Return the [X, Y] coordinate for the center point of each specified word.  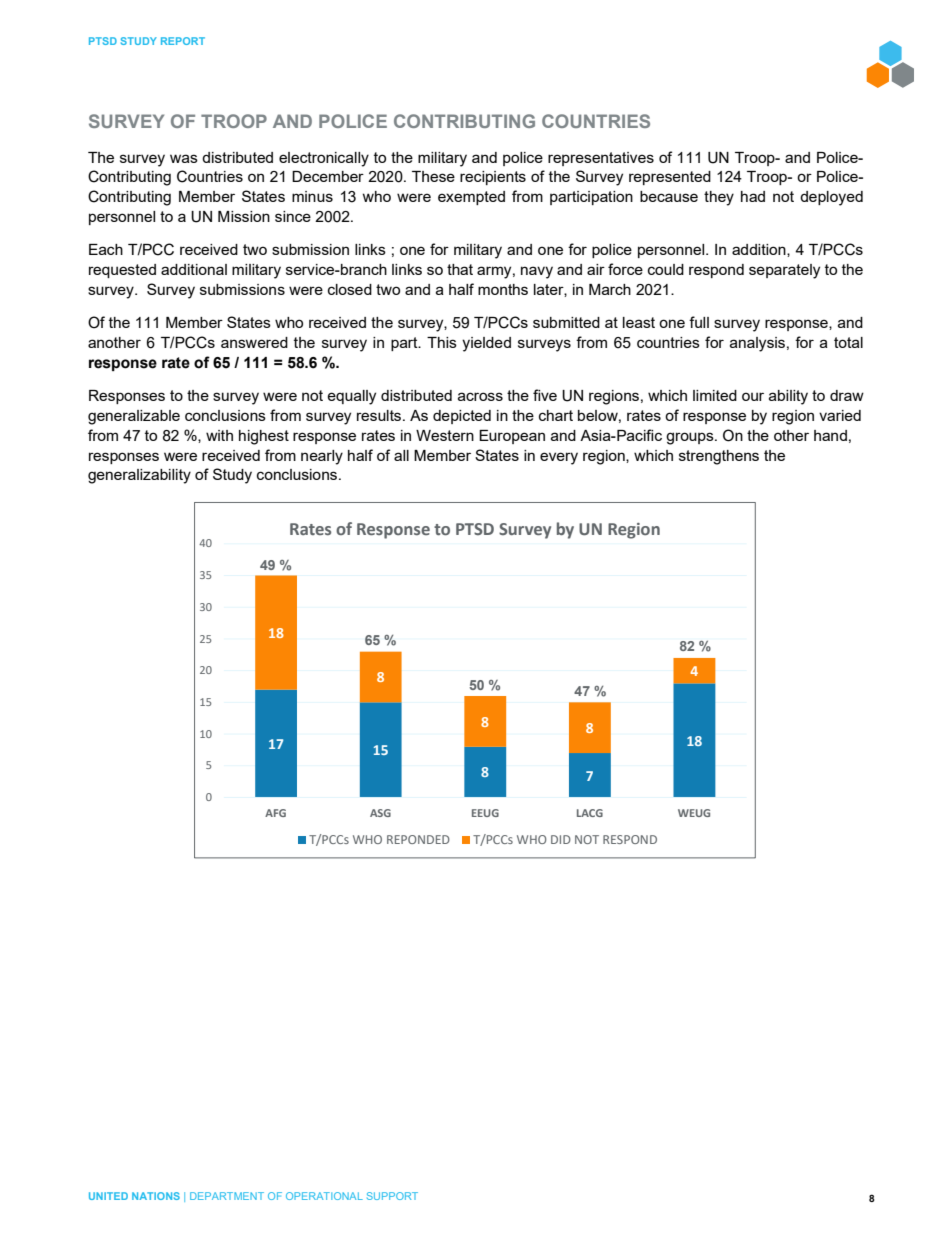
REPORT [183, 41]
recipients [493, 178]
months [503, 289]
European [512, 437]
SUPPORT [392, 1196]
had [753, 196]
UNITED [108, 1196]
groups [691, 438]
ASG [380, 813]
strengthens [719, 457]
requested [122, 271]
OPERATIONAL [324, 1196]
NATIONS [156, 1196]
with [219, 435]
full [699, 322]
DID [561, 839]
